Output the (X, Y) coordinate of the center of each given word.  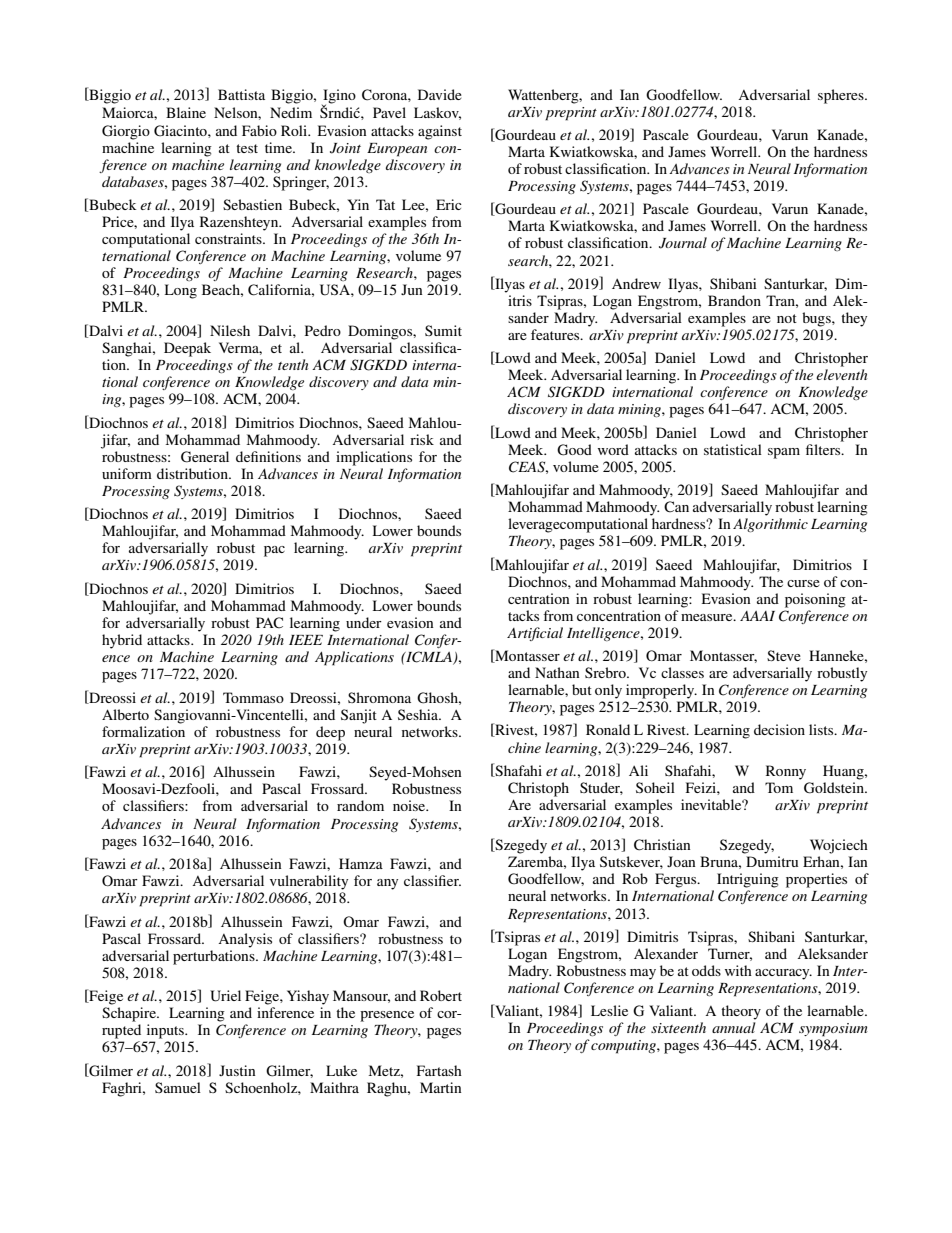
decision (779, 729)
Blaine (186, 112)
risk (422, 439)
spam (784, 453)
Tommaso (253, 697)
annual (734, 1027)
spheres (842, 96)
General (205, 457)
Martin (441, 1087)
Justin (237, 1070)
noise (410, 805)
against (440, 132)
